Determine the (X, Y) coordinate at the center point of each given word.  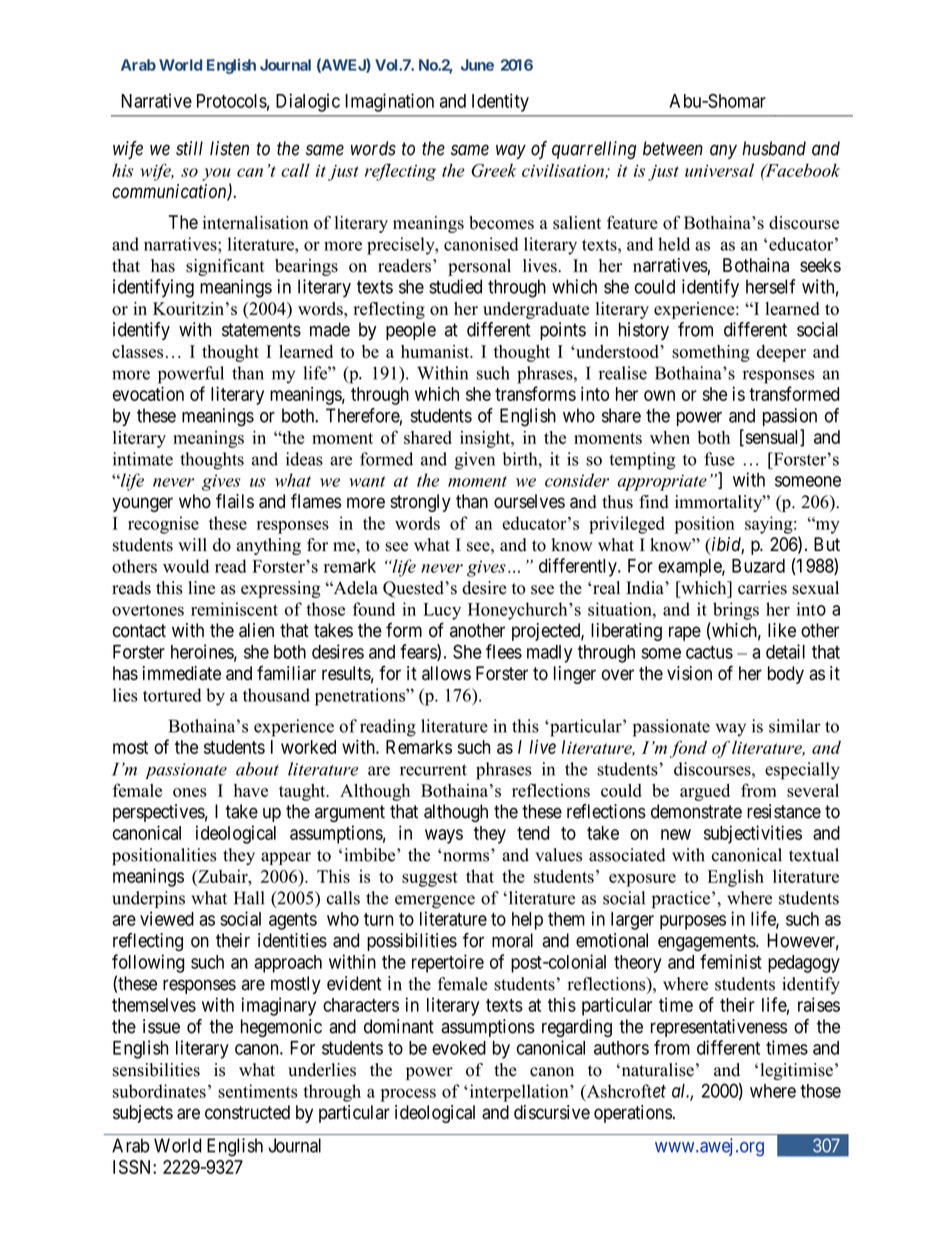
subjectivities (753, 834)
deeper (781, 353)
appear (286, 858)
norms (466, 857)
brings (736, 611)
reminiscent (234, 609)
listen (229, 148)
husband (774, 148)
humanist (436, 351)
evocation (148, 393)
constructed (247, 1112)
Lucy (442, 611)
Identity (500, 102)
